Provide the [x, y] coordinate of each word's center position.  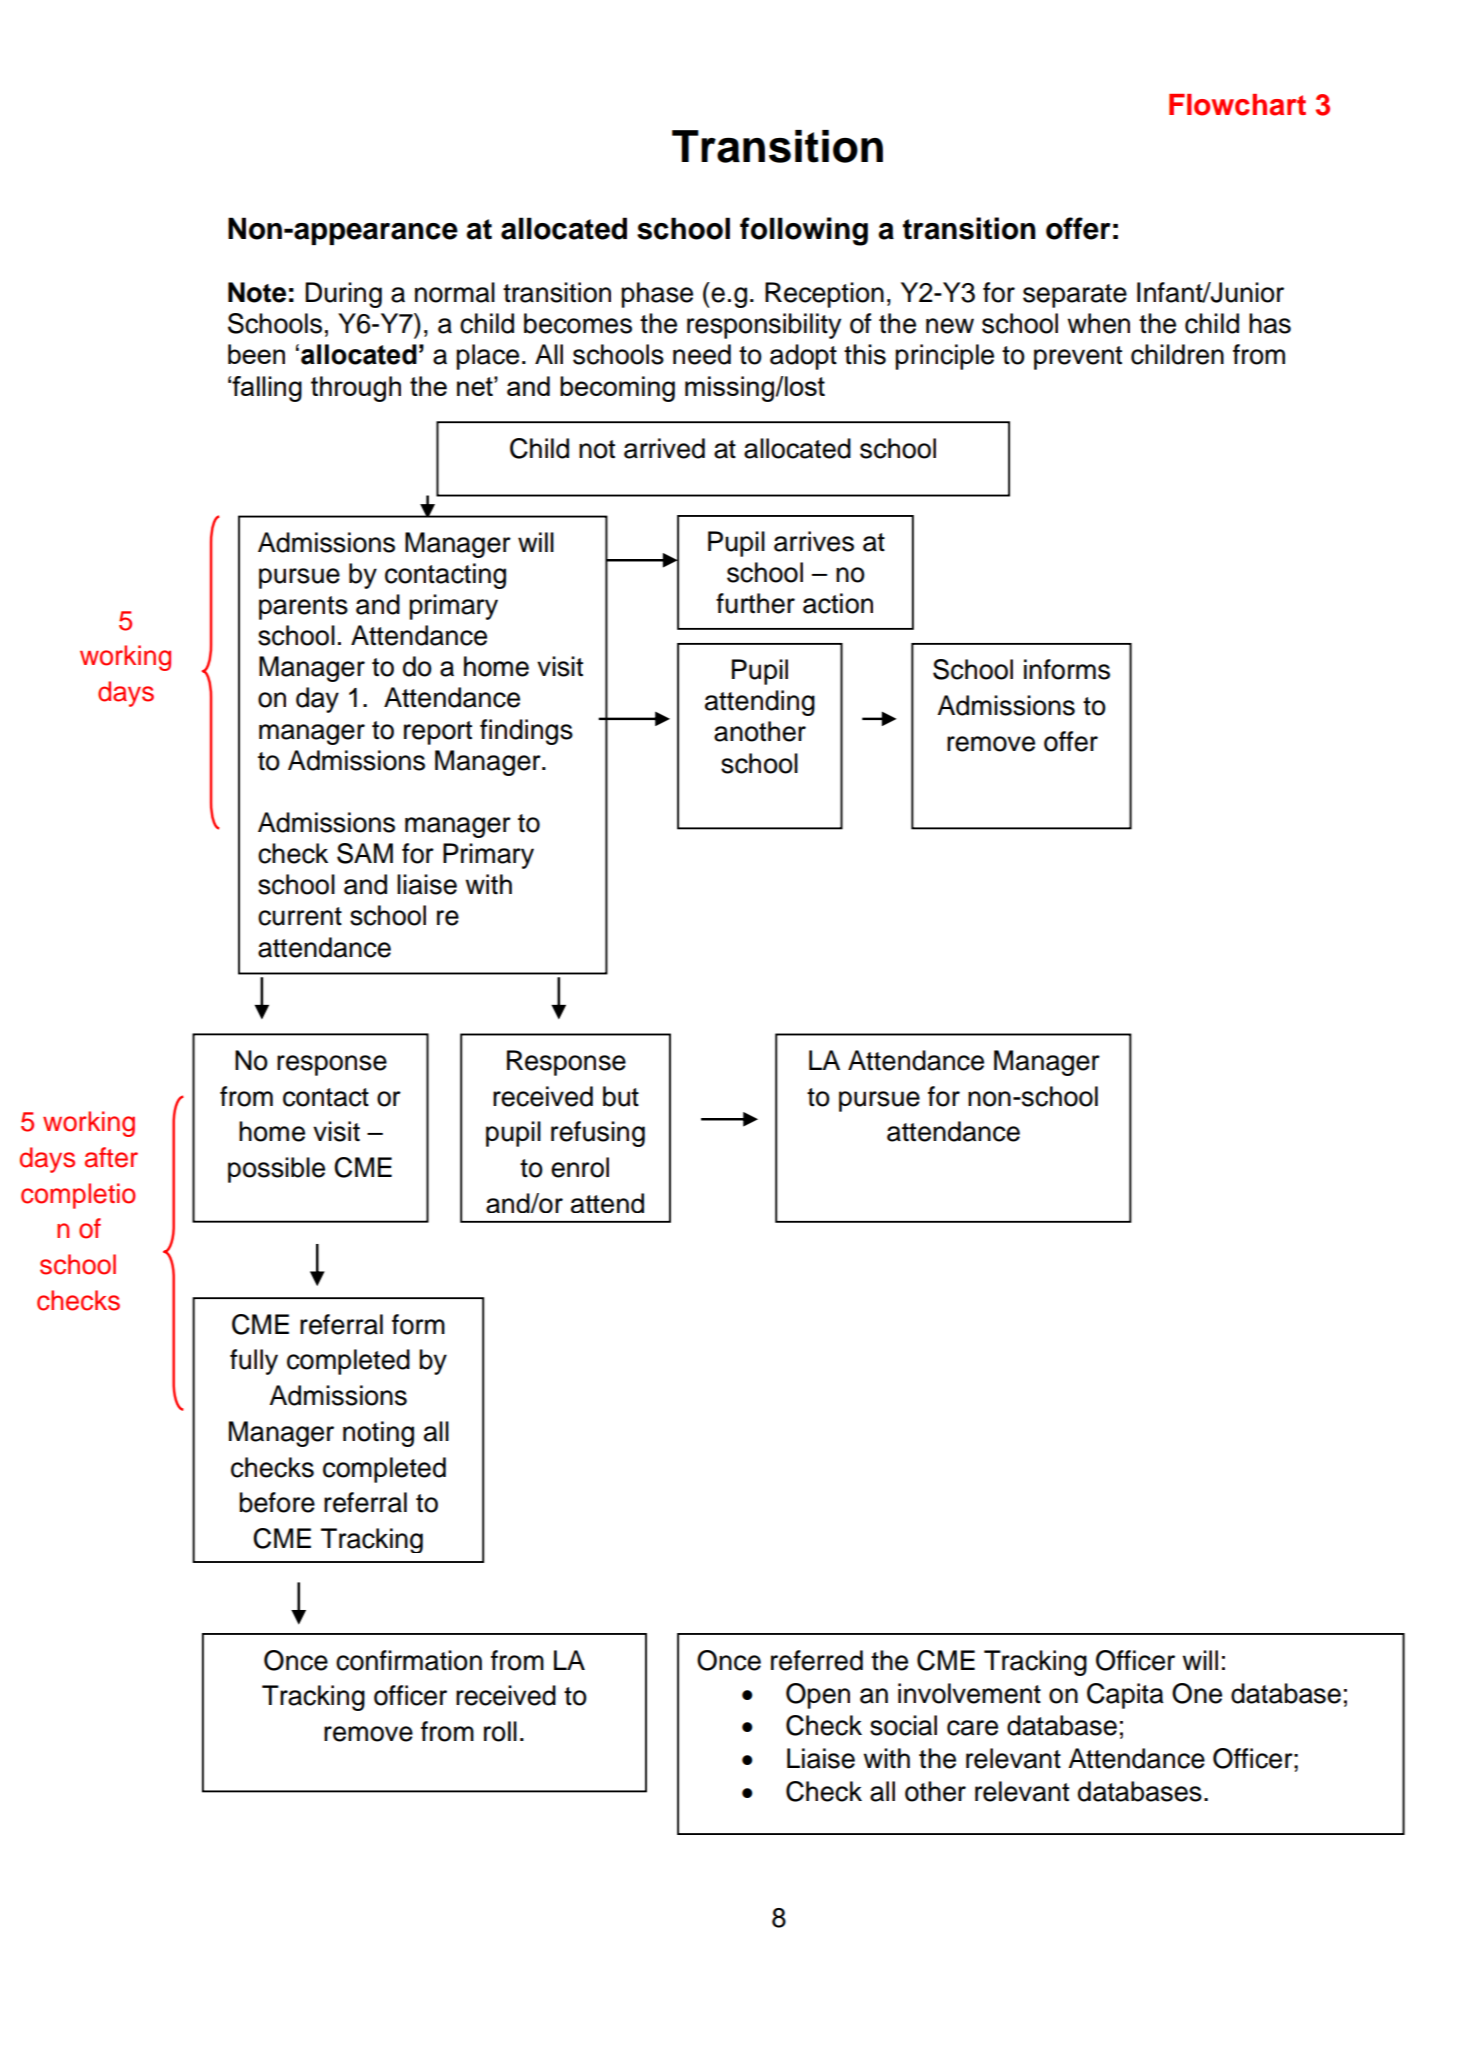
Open [818, 1696]
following [804, 231]
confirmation [409, 1660]
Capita [1125, 1696]
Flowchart [1237, 105]
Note [257, 292]
